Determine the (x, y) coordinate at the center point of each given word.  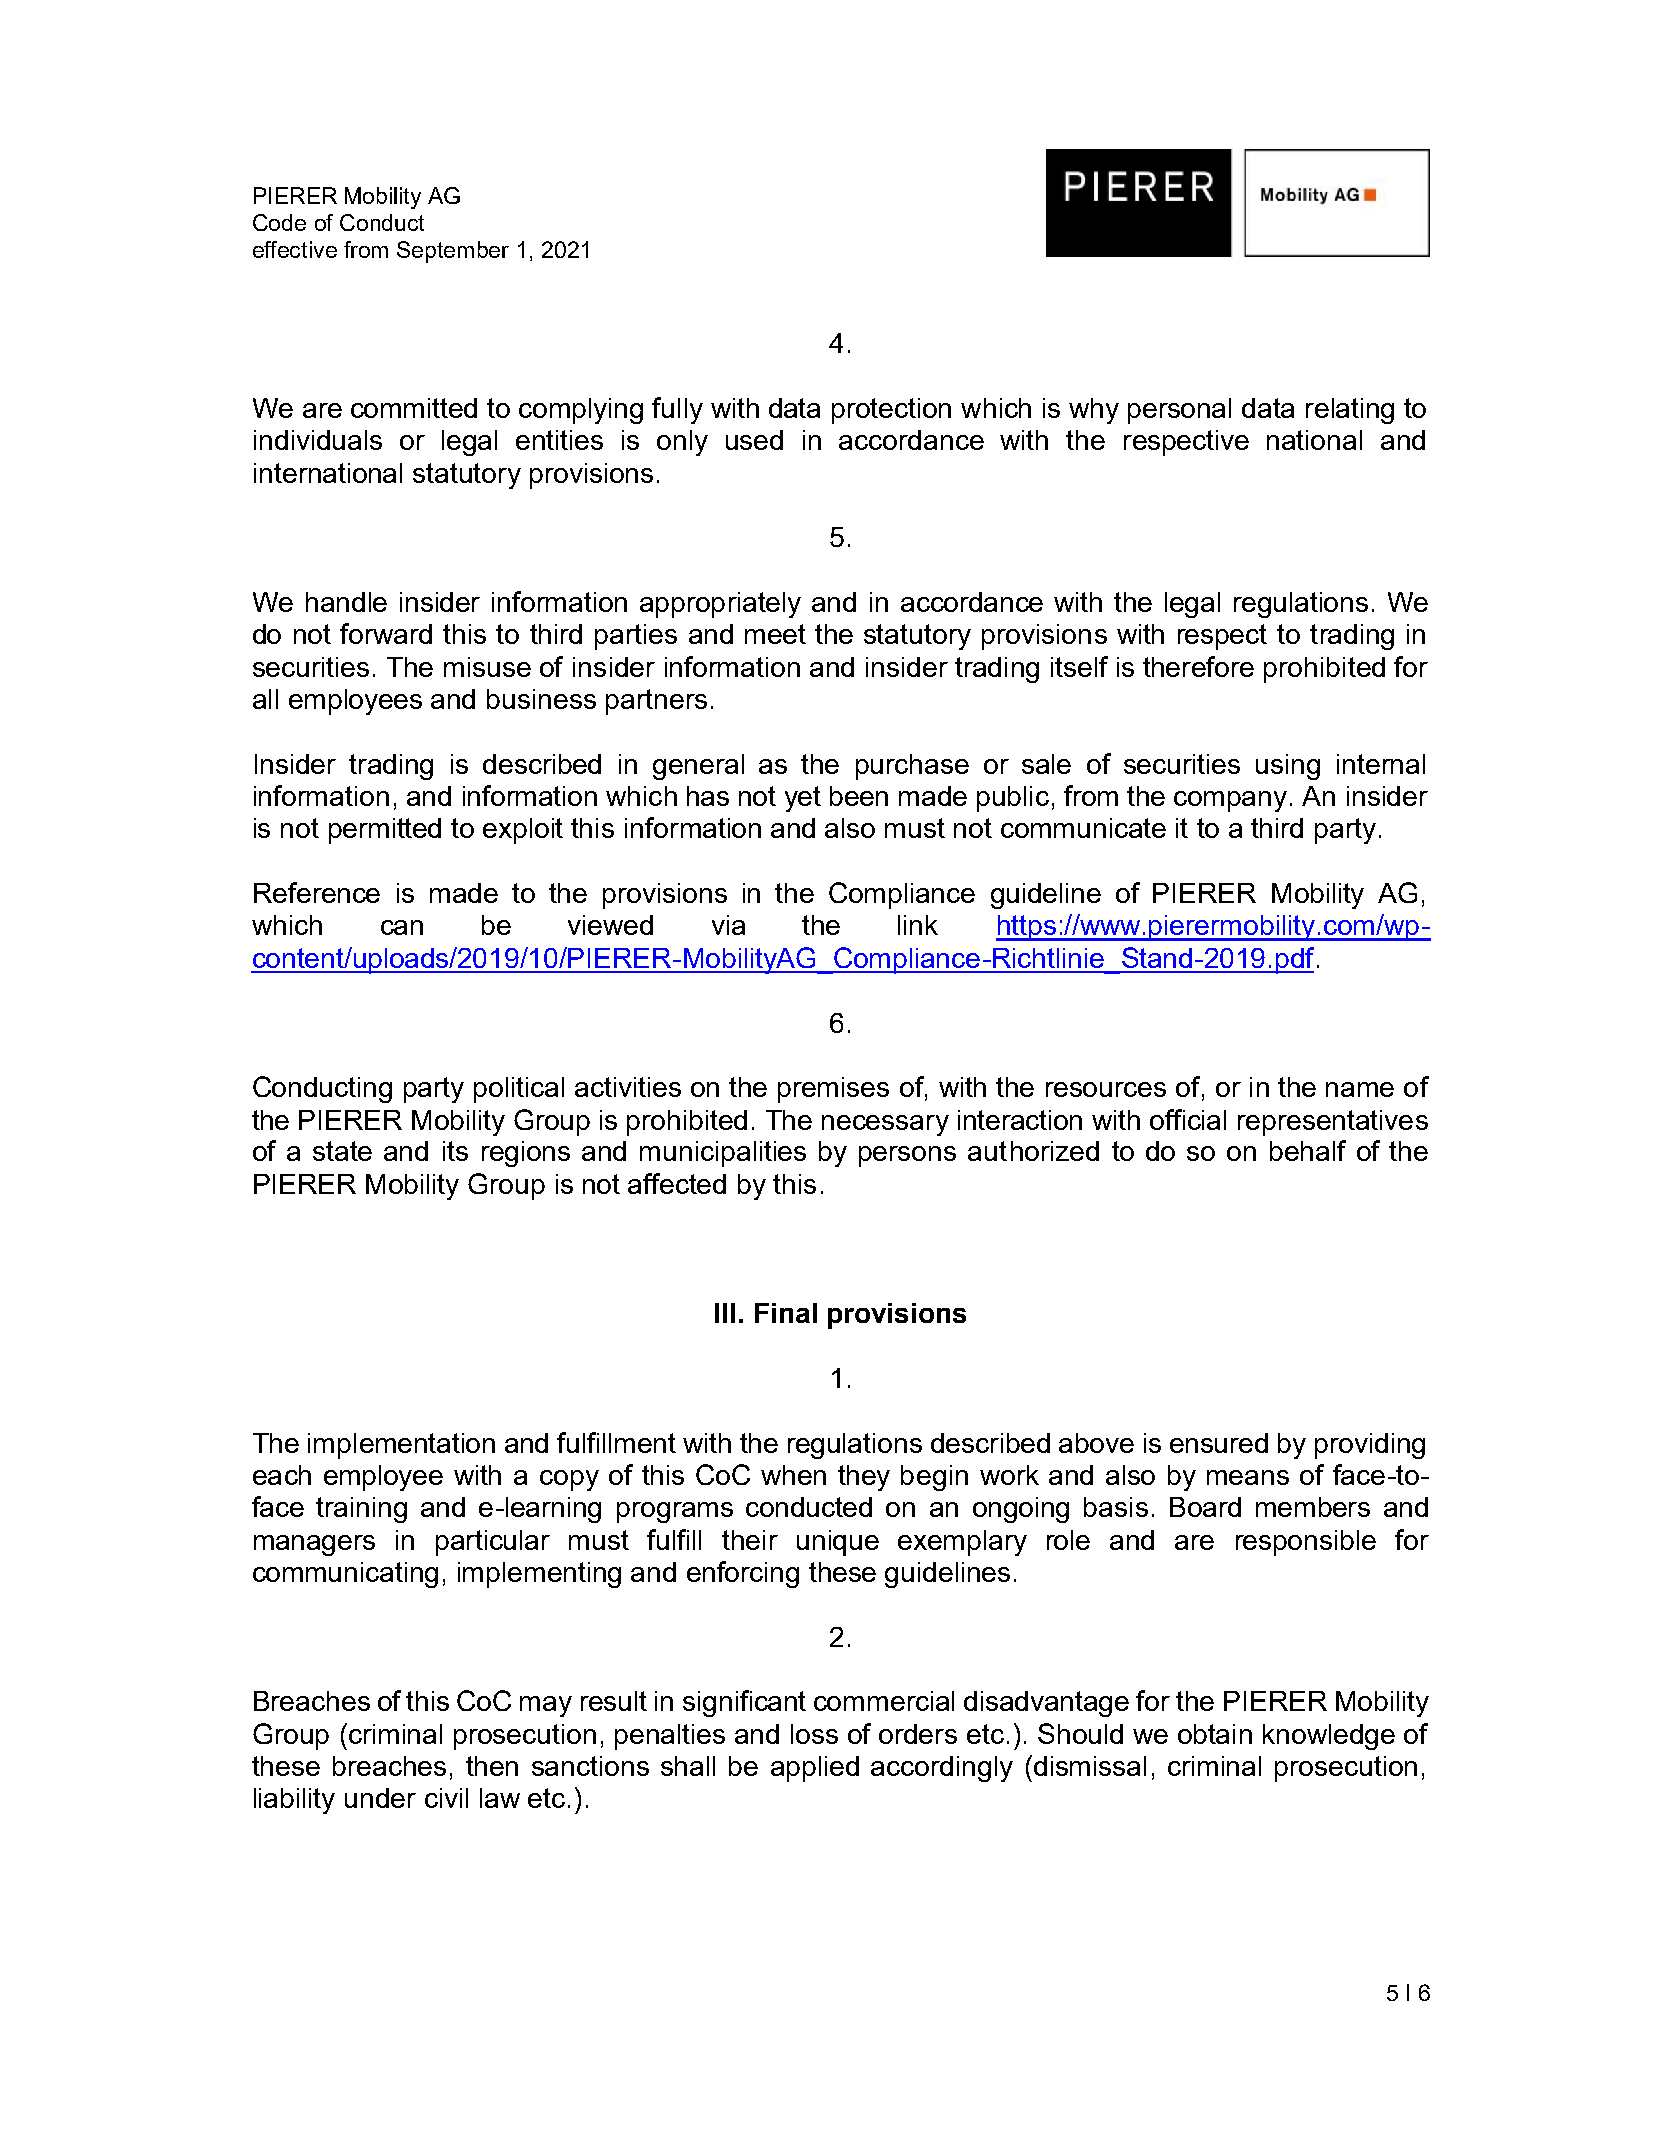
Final (786, 1313)
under (380, 1798)
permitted (385, 831)
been (859, 796)
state (342, 1151)
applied (815, 1769)
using (1288, 767)
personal (1179, 411)
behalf (1308, 1150)
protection (891, 411)
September (453, 252)
